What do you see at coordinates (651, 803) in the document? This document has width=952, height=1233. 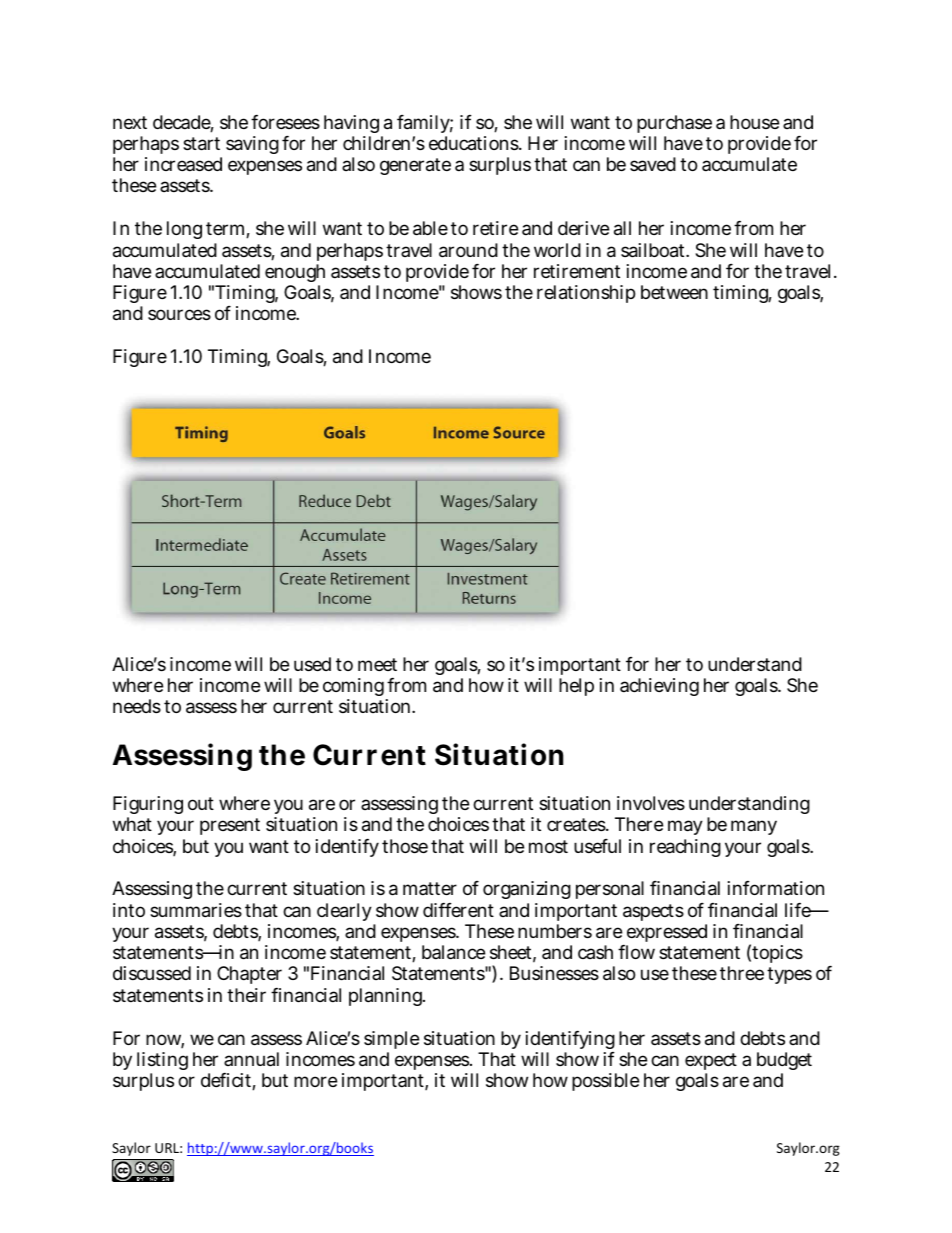 I see `involves` at bounding box center [651, 803].
